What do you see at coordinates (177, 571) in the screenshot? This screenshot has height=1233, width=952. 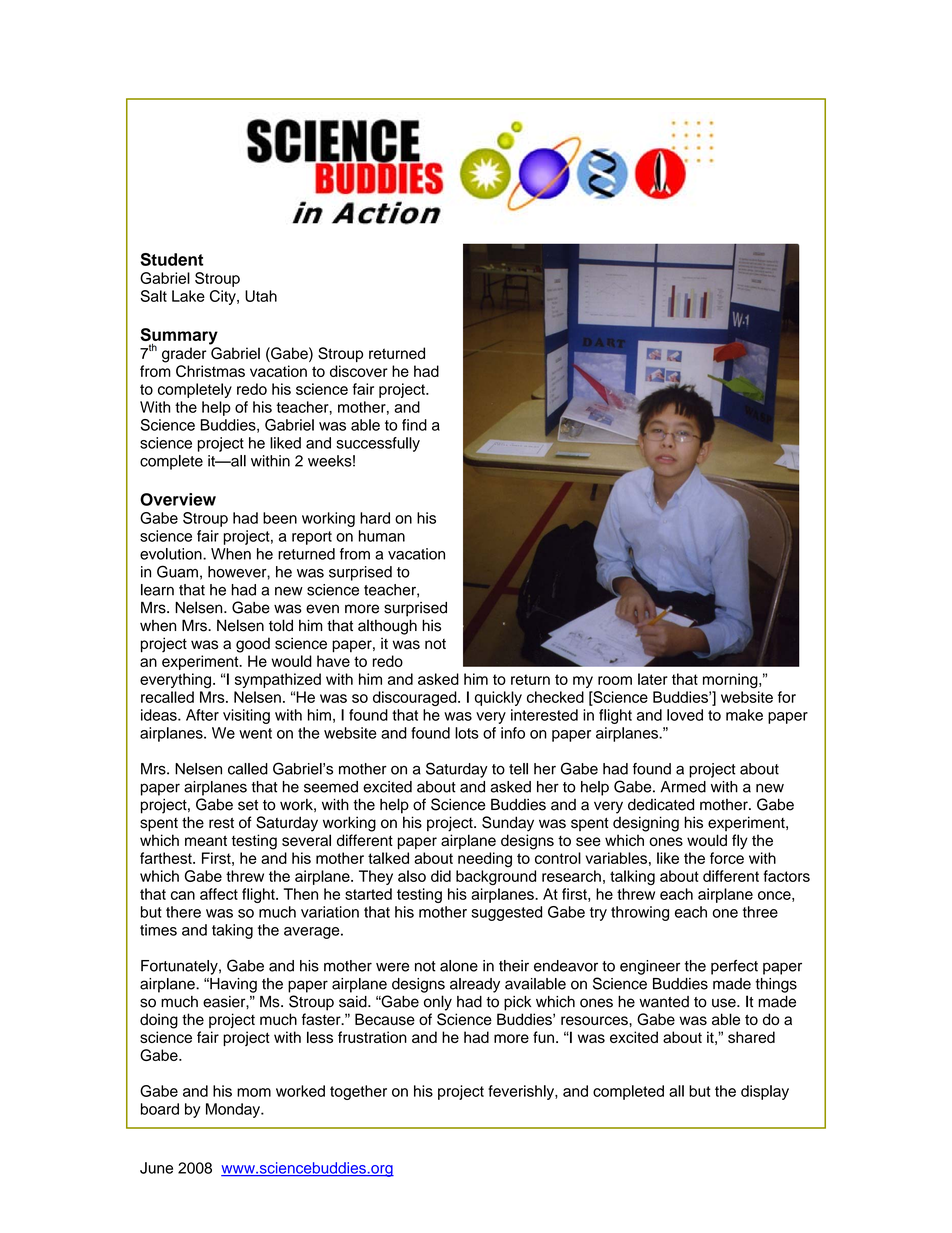 I see `Guam` at bounding box center [177, 571].
